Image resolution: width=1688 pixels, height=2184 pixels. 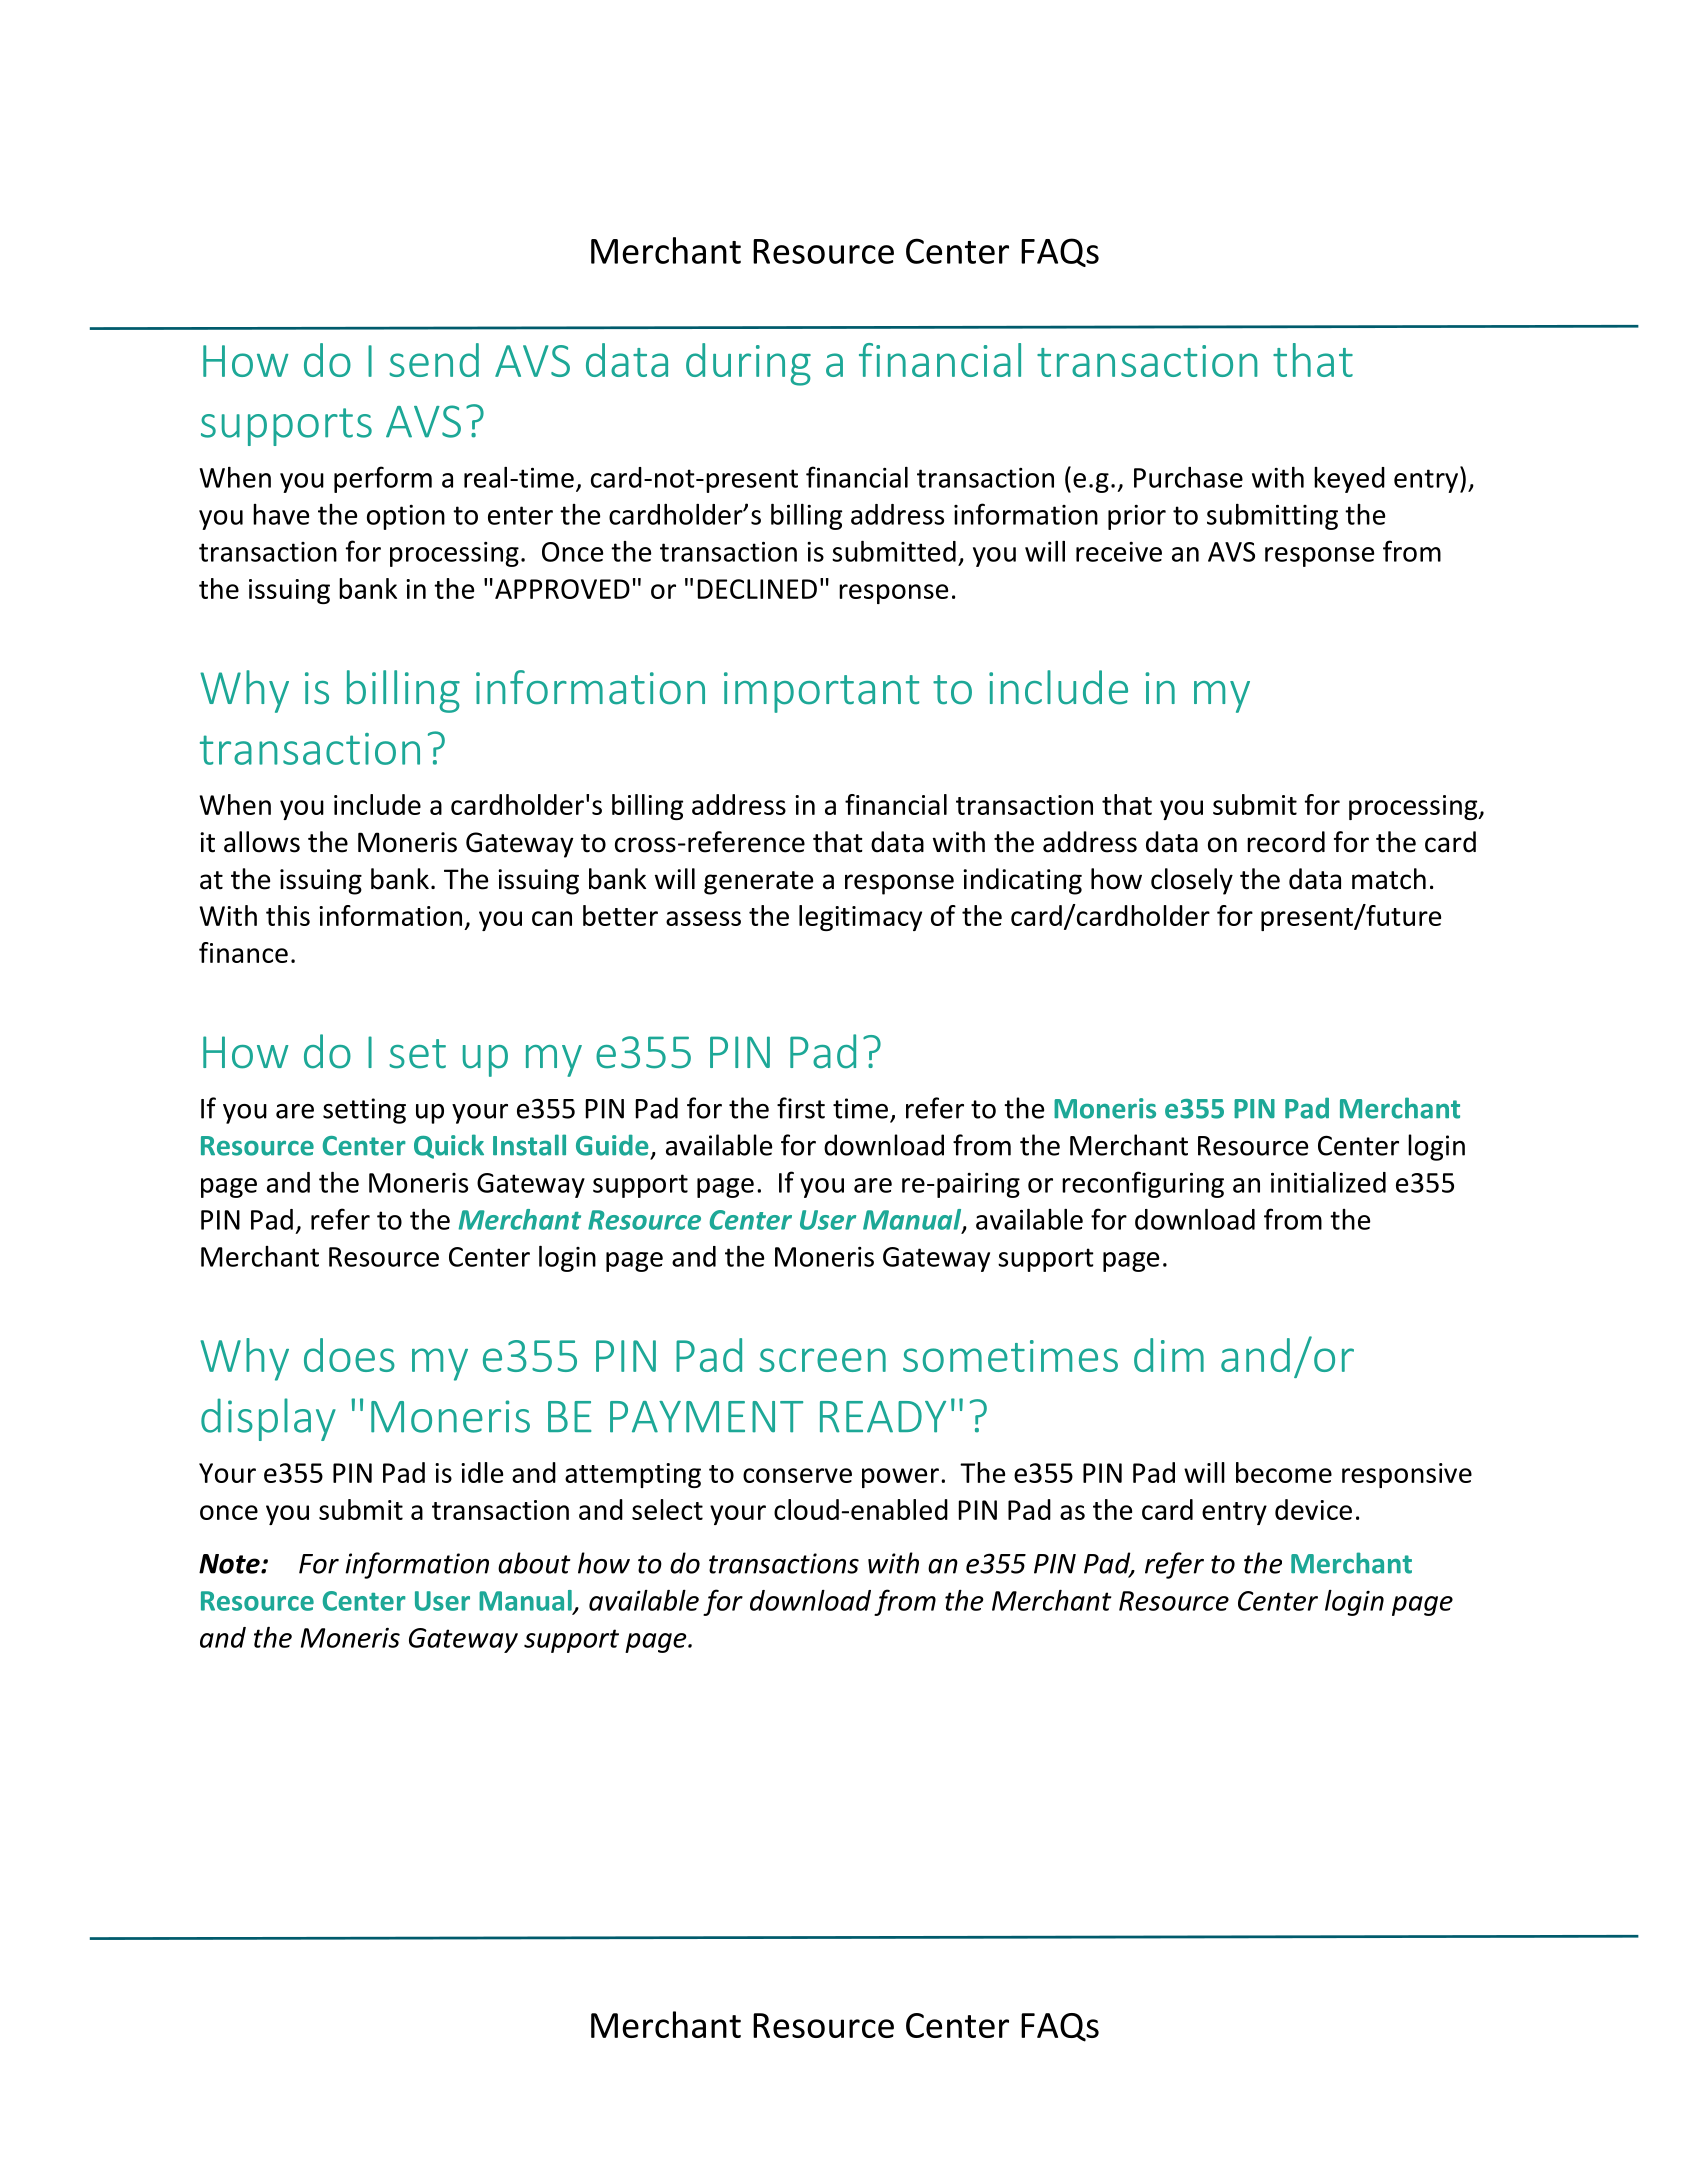 I want to click on during, so click(x=748, y=364).
